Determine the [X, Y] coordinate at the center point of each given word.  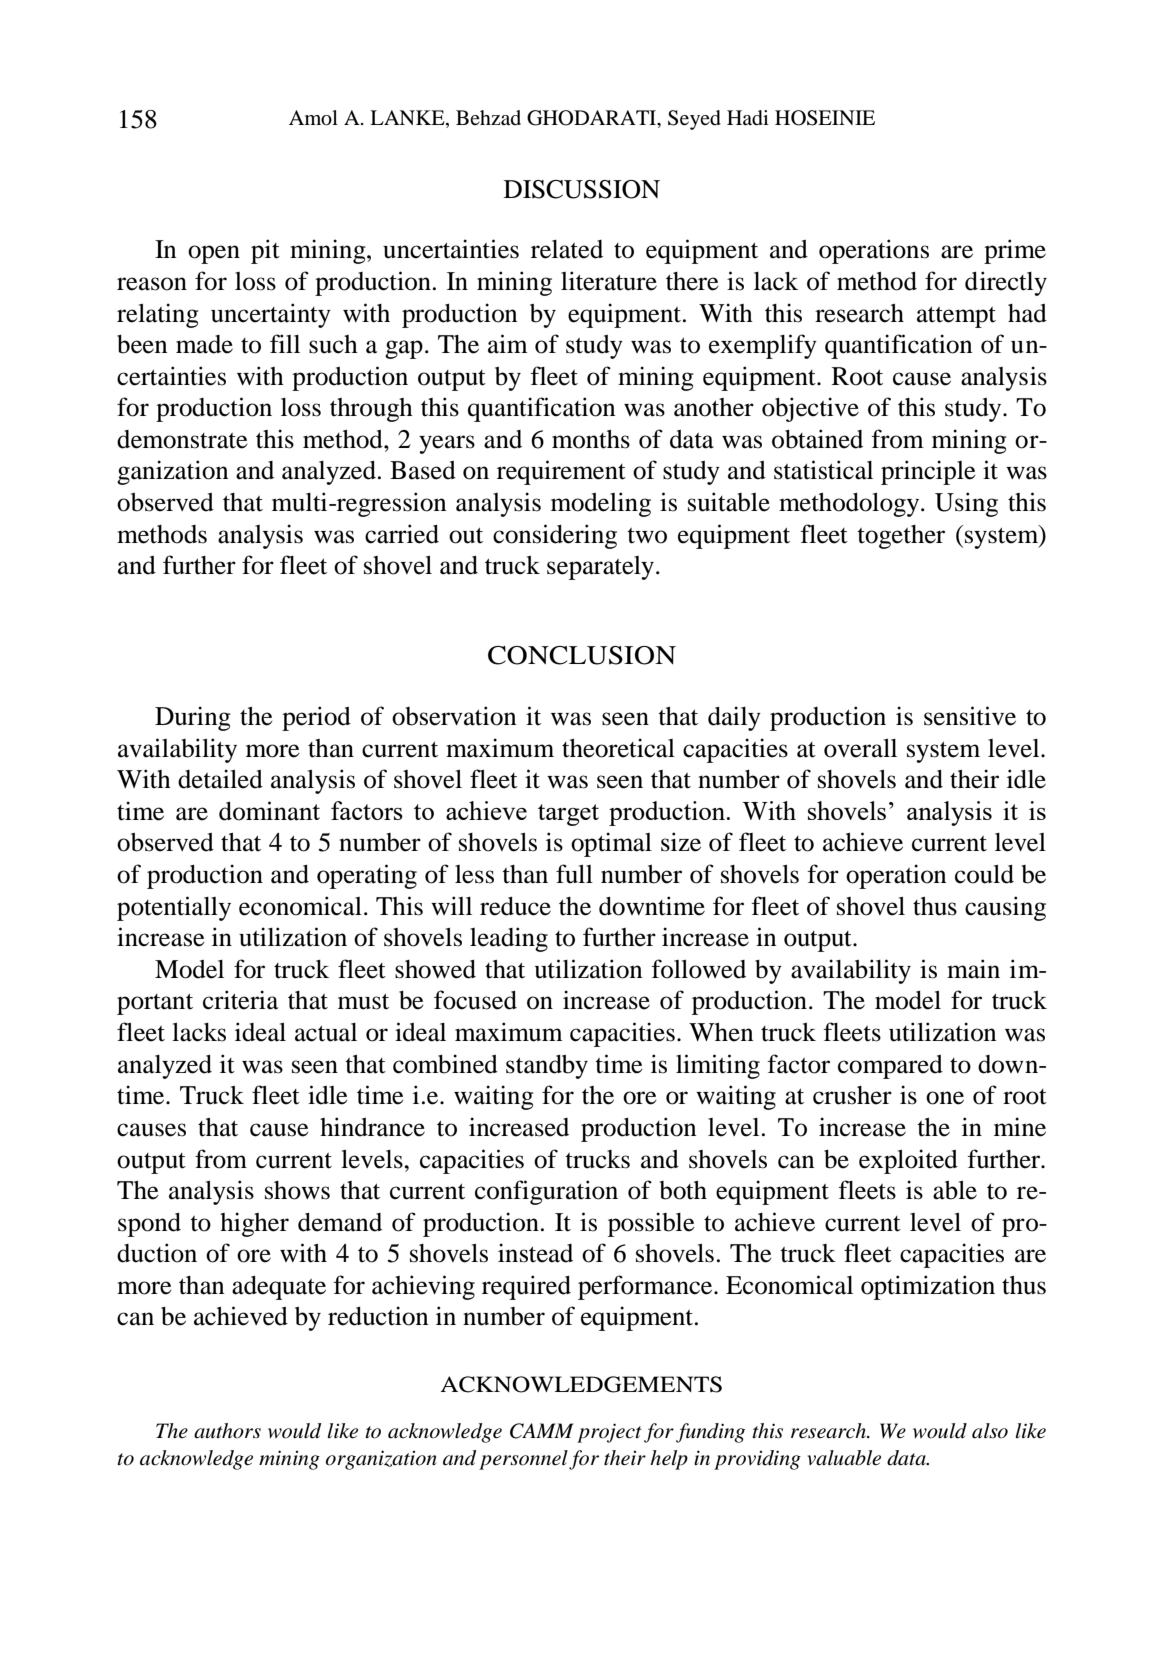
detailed [220, 779]
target [568, 815]
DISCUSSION [582, 189]
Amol [313, 118]
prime [1015, 251]
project [609, 1433]
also [990, 1431]
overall [860, 748]
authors [227, 1431]
